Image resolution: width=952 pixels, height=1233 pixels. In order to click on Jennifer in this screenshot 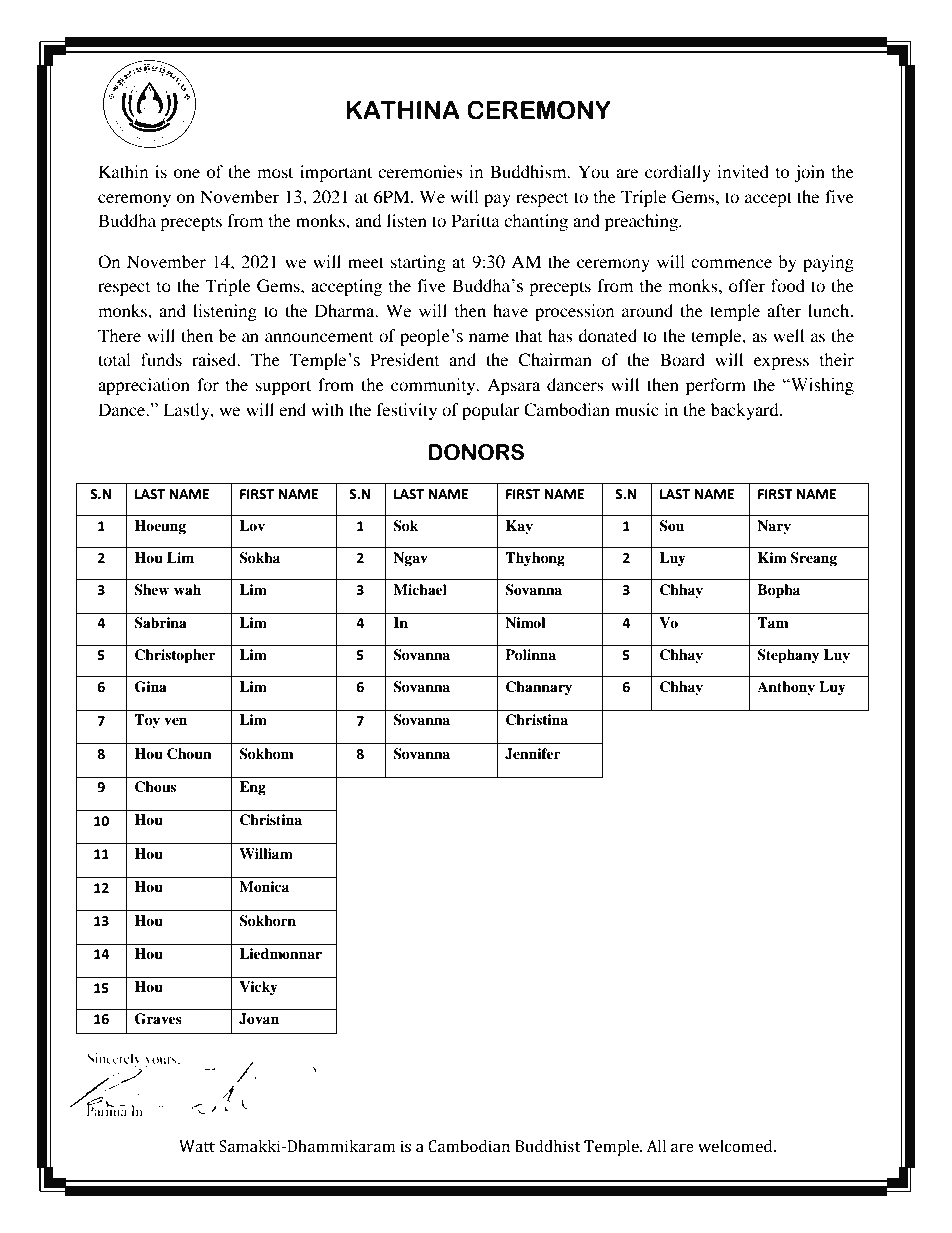, I will do `click(533, 754)`.
